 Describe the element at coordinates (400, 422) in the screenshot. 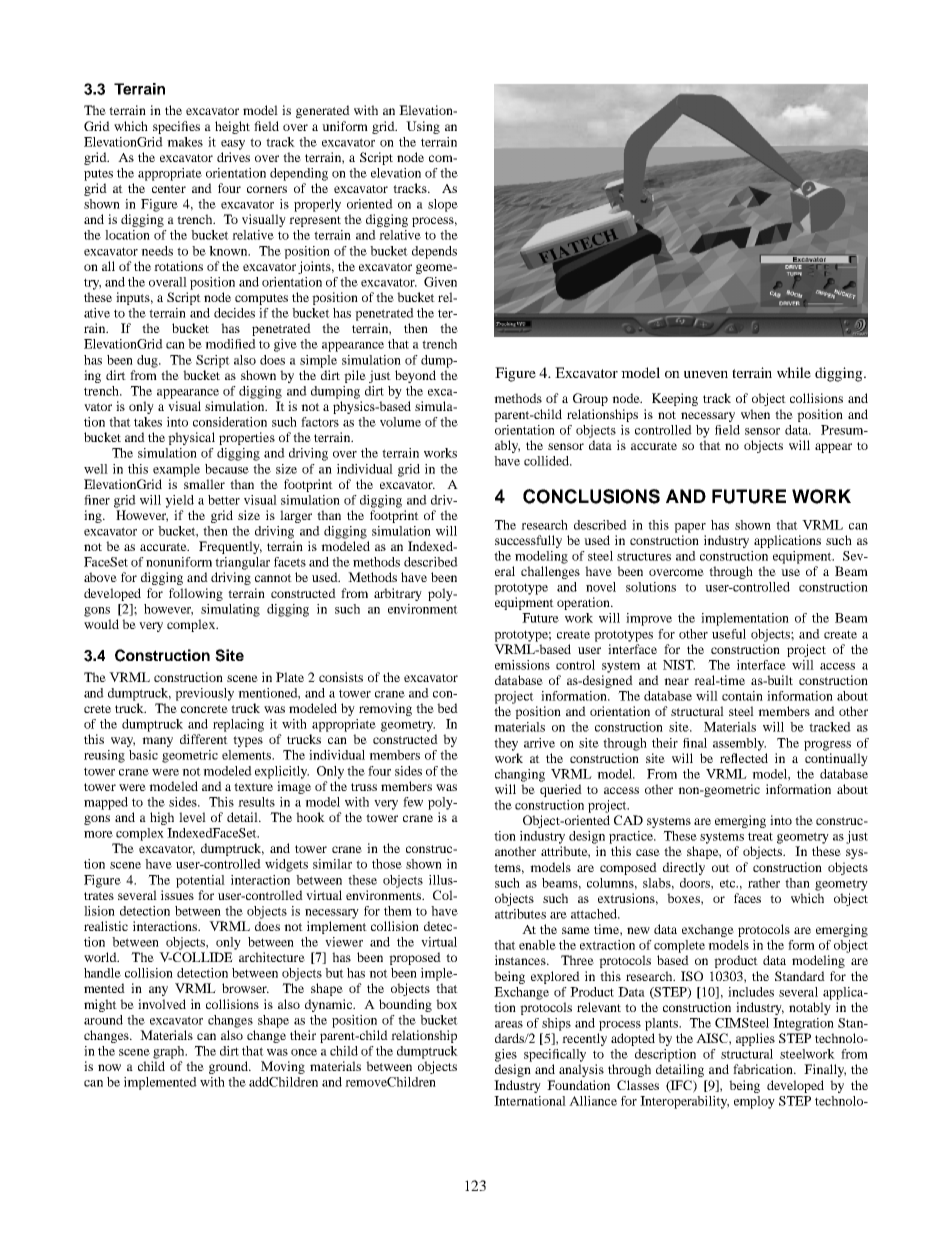

I see `volume` at that location.
